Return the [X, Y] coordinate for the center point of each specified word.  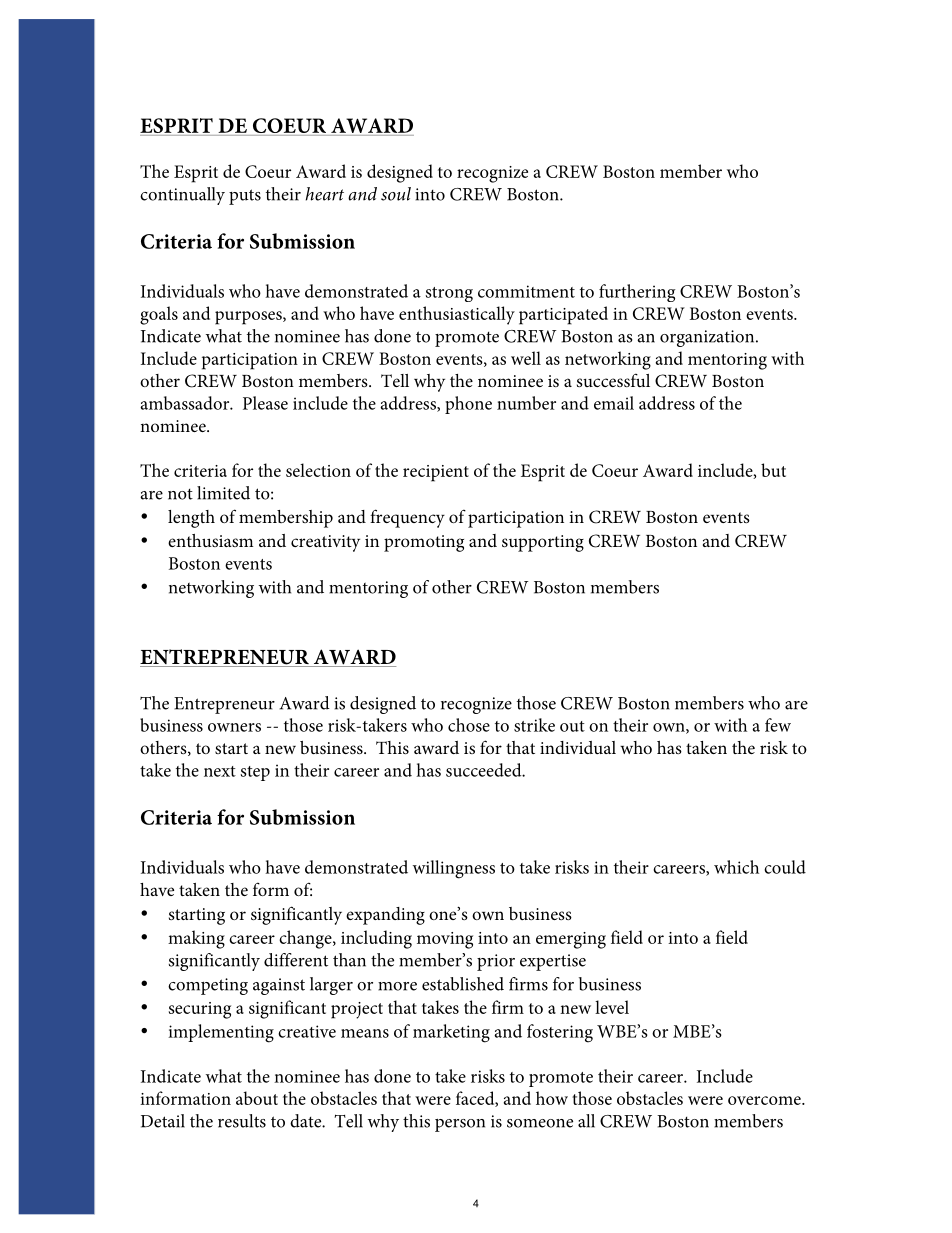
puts [245, 197]
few [778, 725]
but [773, 470]
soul [396, 194]
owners [234, 727]
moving [445, 940]
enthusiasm [210, 540]
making [196, 939]
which [736, 867]
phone [468, 405]
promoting [424, 543]
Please [265, 403]
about [257, 1098]
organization [708, 338]
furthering [637, 293]
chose [469, 725]
